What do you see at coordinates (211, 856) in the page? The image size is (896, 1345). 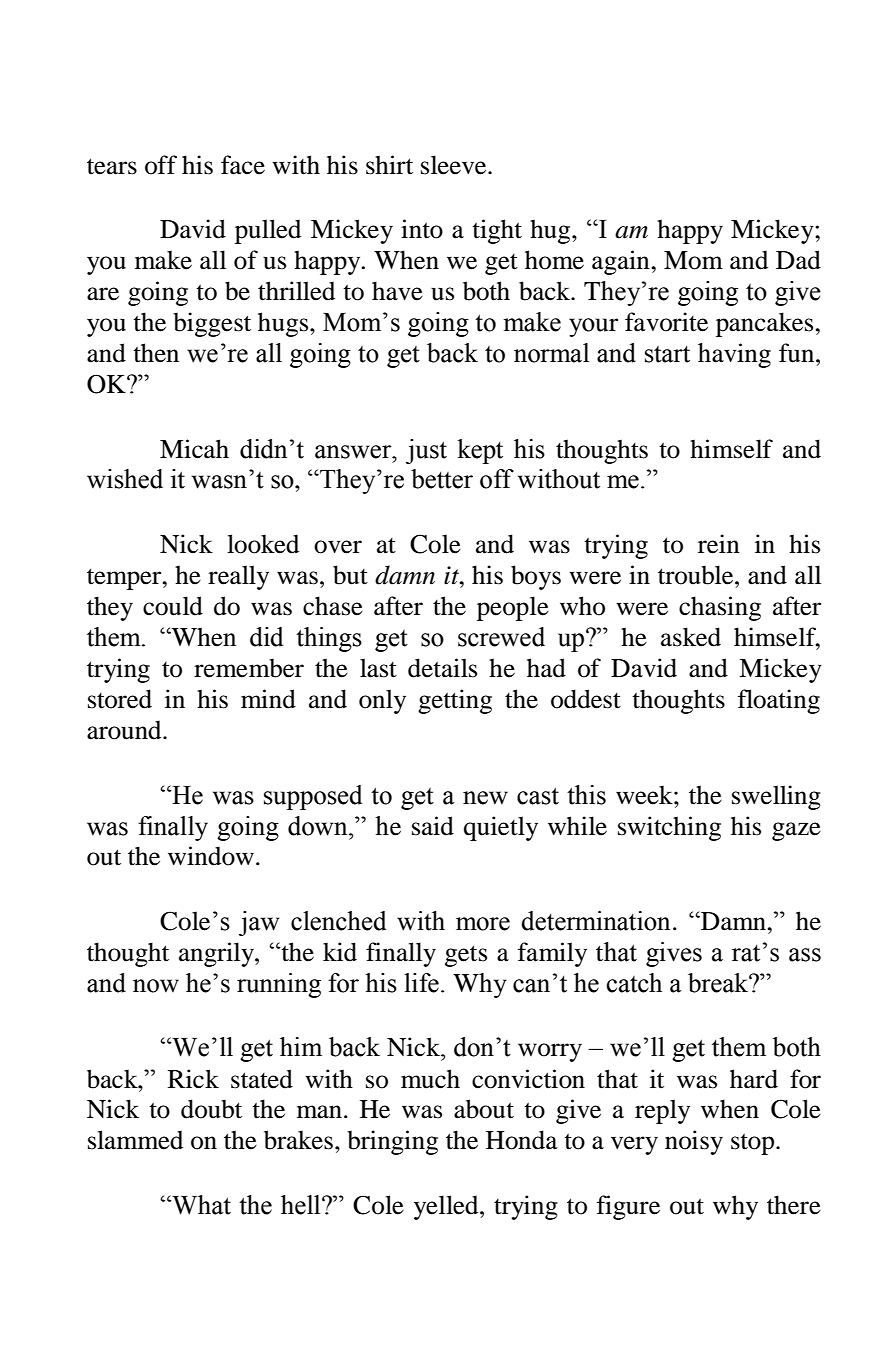 I see `window` at bounding box center [211, 856].
